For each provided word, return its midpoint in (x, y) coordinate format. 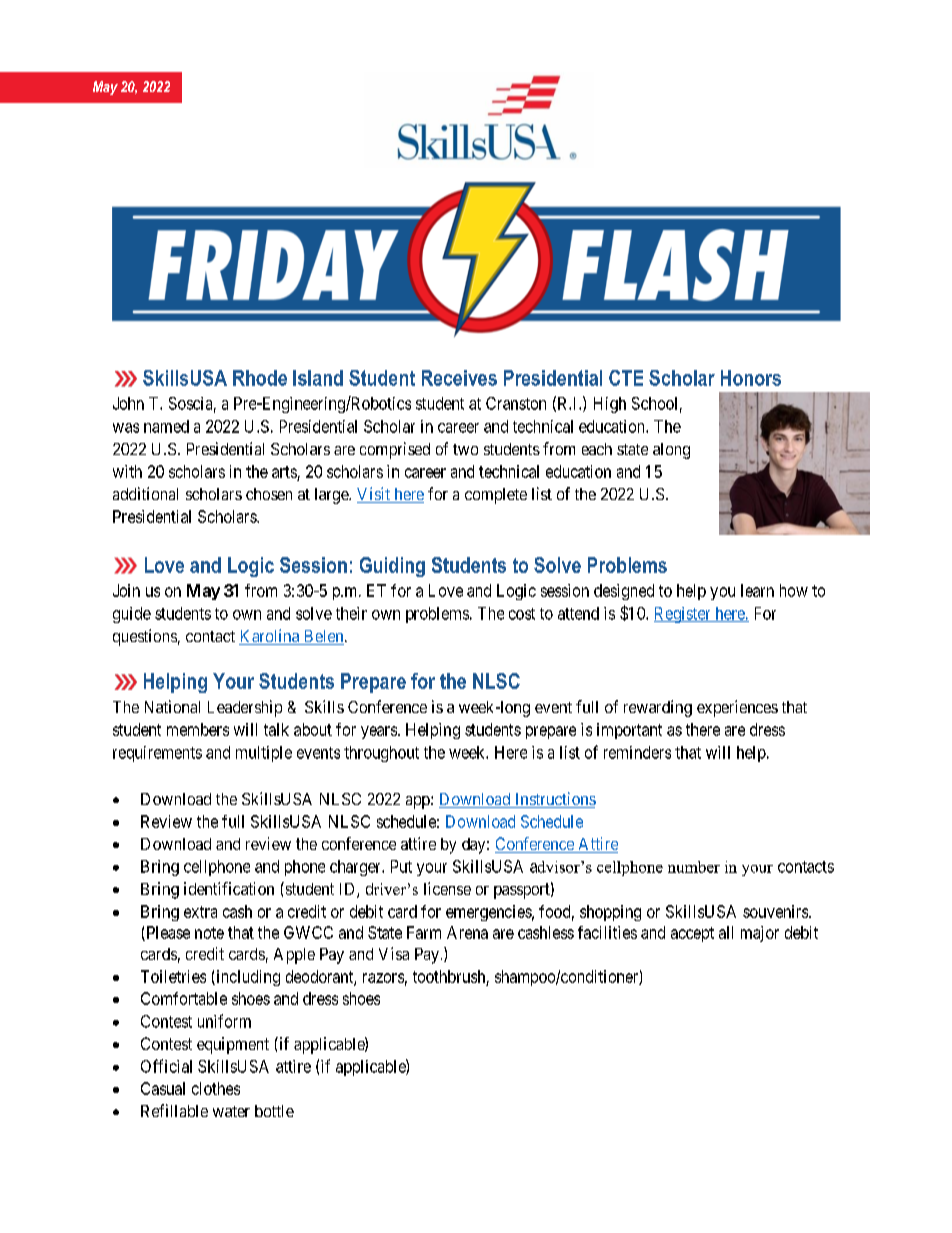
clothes (216, 1088)
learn (757, 590)
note (209, 933)
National (172, 706)
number (694, 867)
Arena (467, 932)
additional (145, 493)
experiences (737, 708)
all (726, 932)
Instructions (554, 800)
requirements (157, 754)
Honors (751, 378)
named (166, 426)
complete (496, 496)
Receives (459, 378)
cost (522, 614)
